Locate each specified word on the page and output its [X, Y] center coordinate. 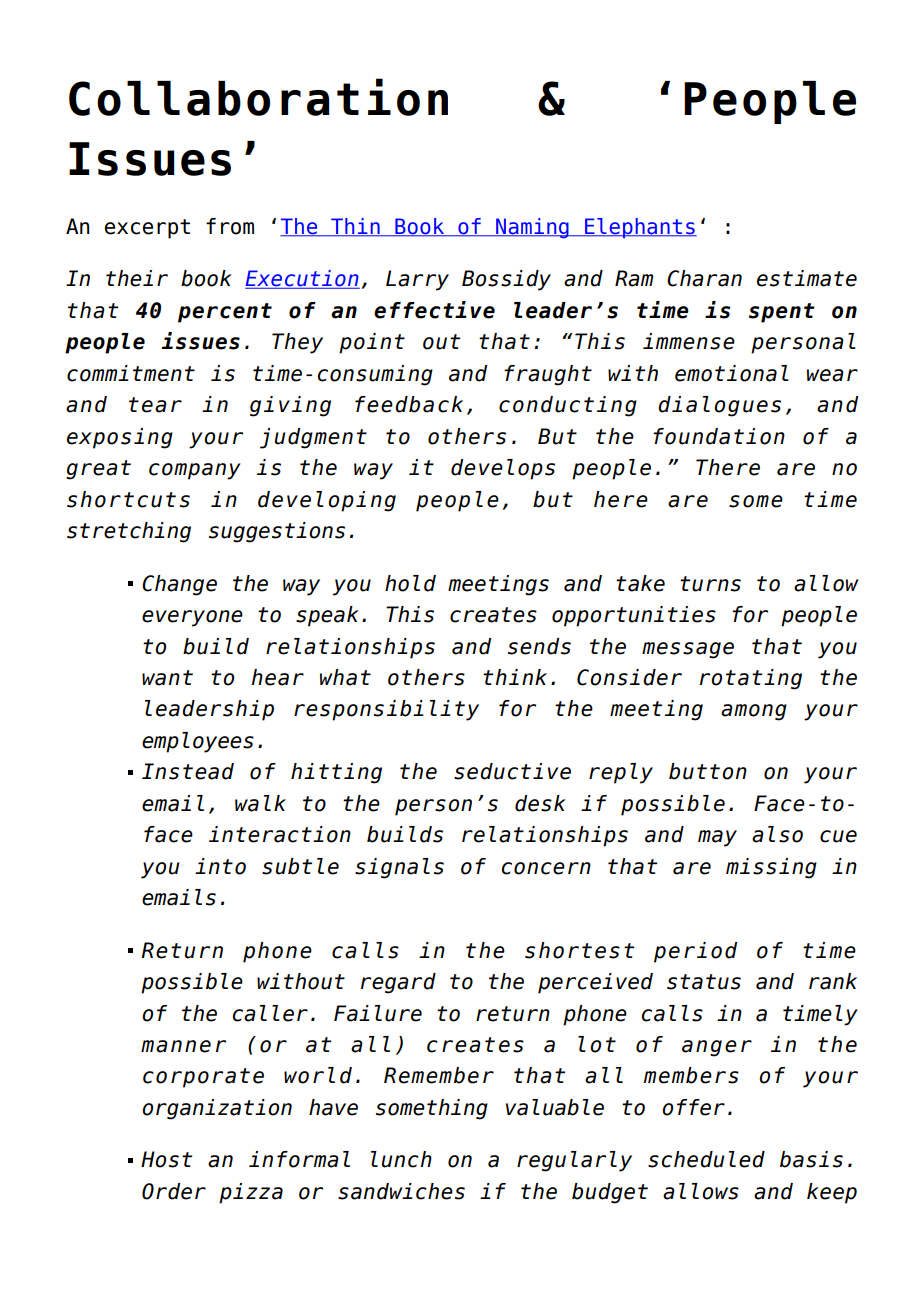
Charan [704, 278]
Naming [532, 228]
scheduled [706, 1159]
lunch [401, 1159]
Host [166, 1159]
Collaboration [258, 97]
